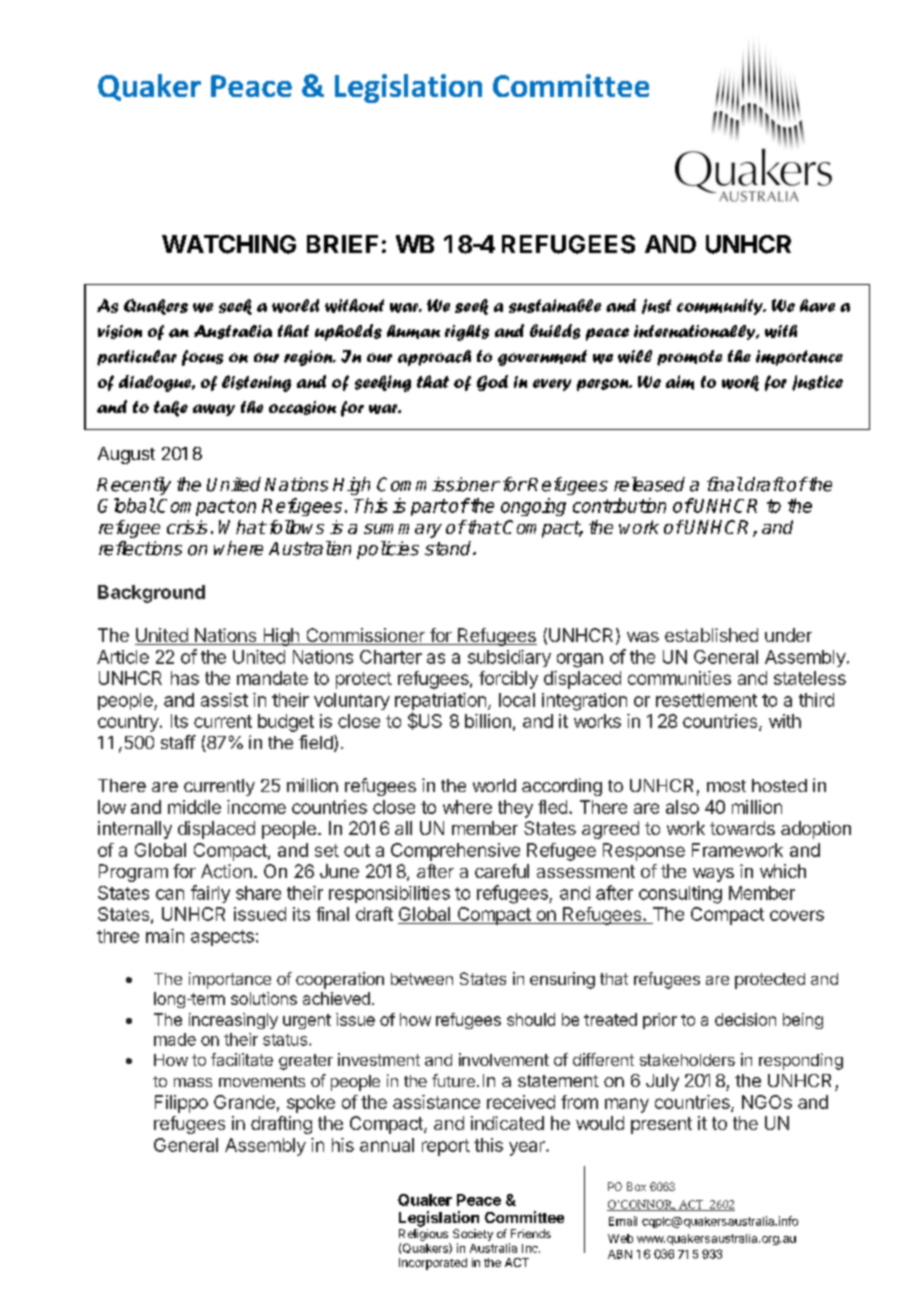  What do you see at coordinates (229, 244) in the screenshot?
I see `WATCHING` at bounding box center [229, 244].
